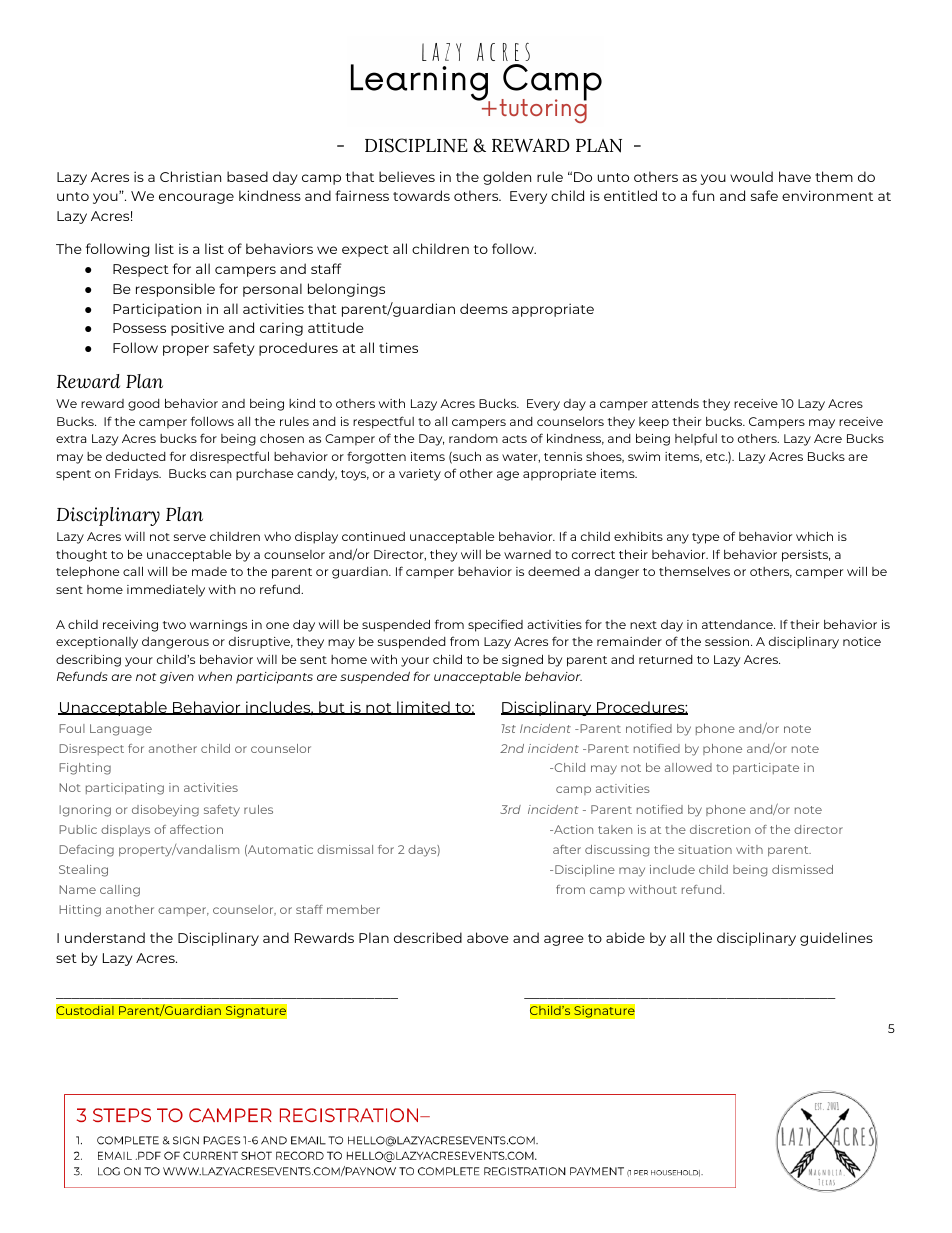 This image has height=1233, width=952. Describe the element at coordinates (196, 198) in the image. I see `encourage` at that location.
